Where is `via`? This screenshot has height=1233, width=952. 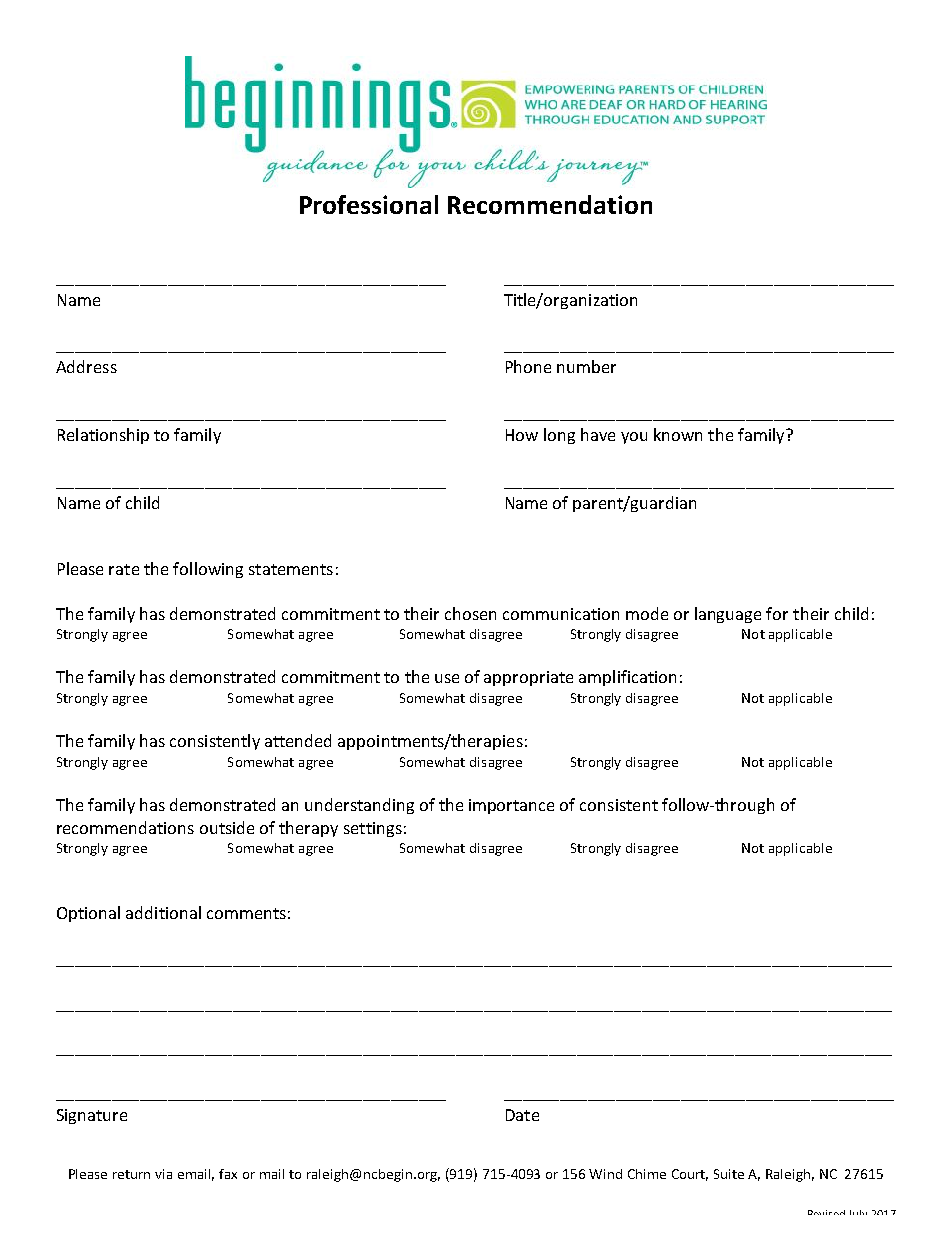 via is located at coordinates (163, 1174).
